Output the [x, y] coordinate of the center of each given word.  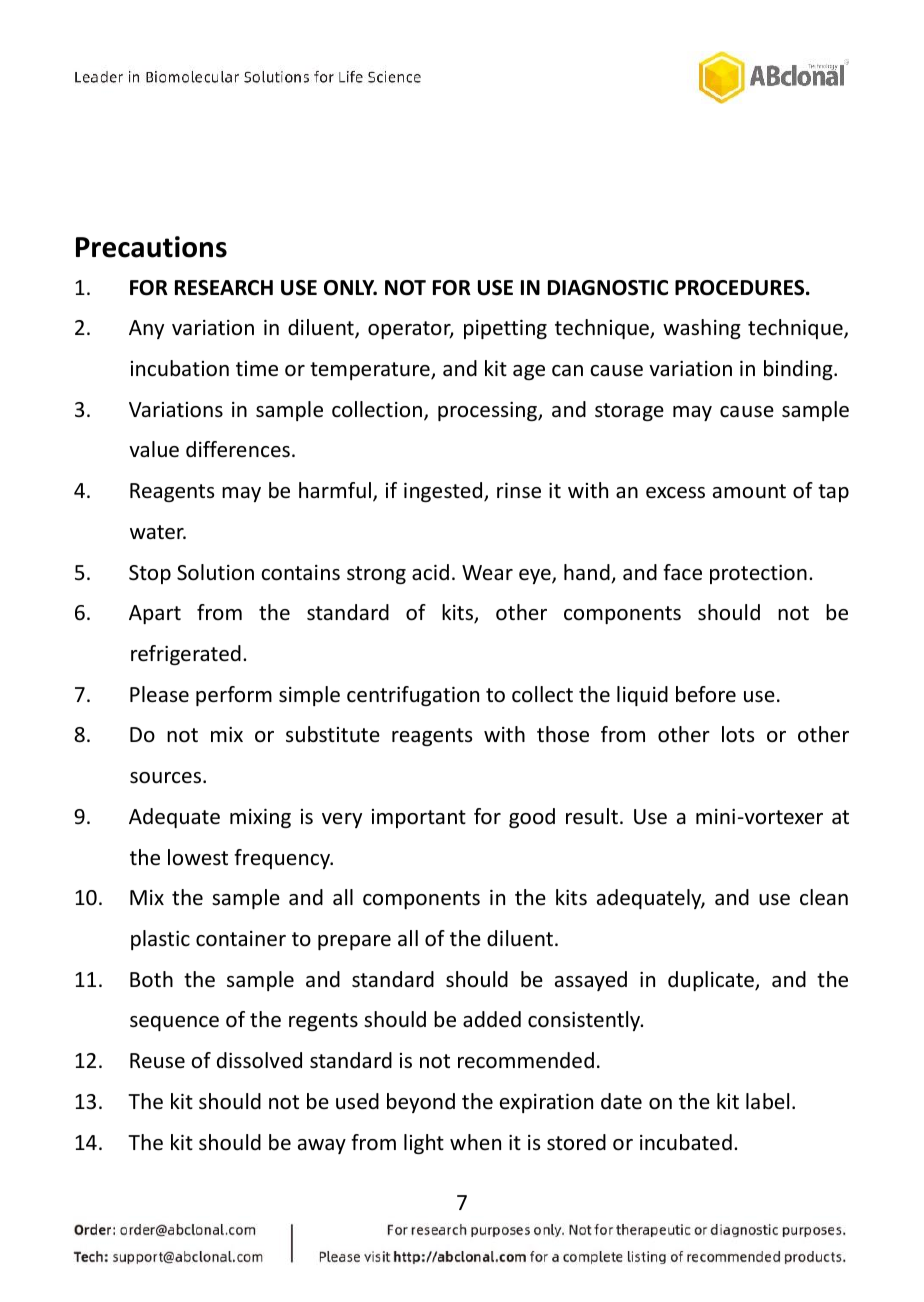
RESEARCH [224, 288]
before [706, 694]
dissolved [259, 1060]
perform [234, 696]
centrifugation [413, 696]
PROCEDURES [741, 288]
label [767, 1101]
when [475, 1142]
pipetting [505, 329]
